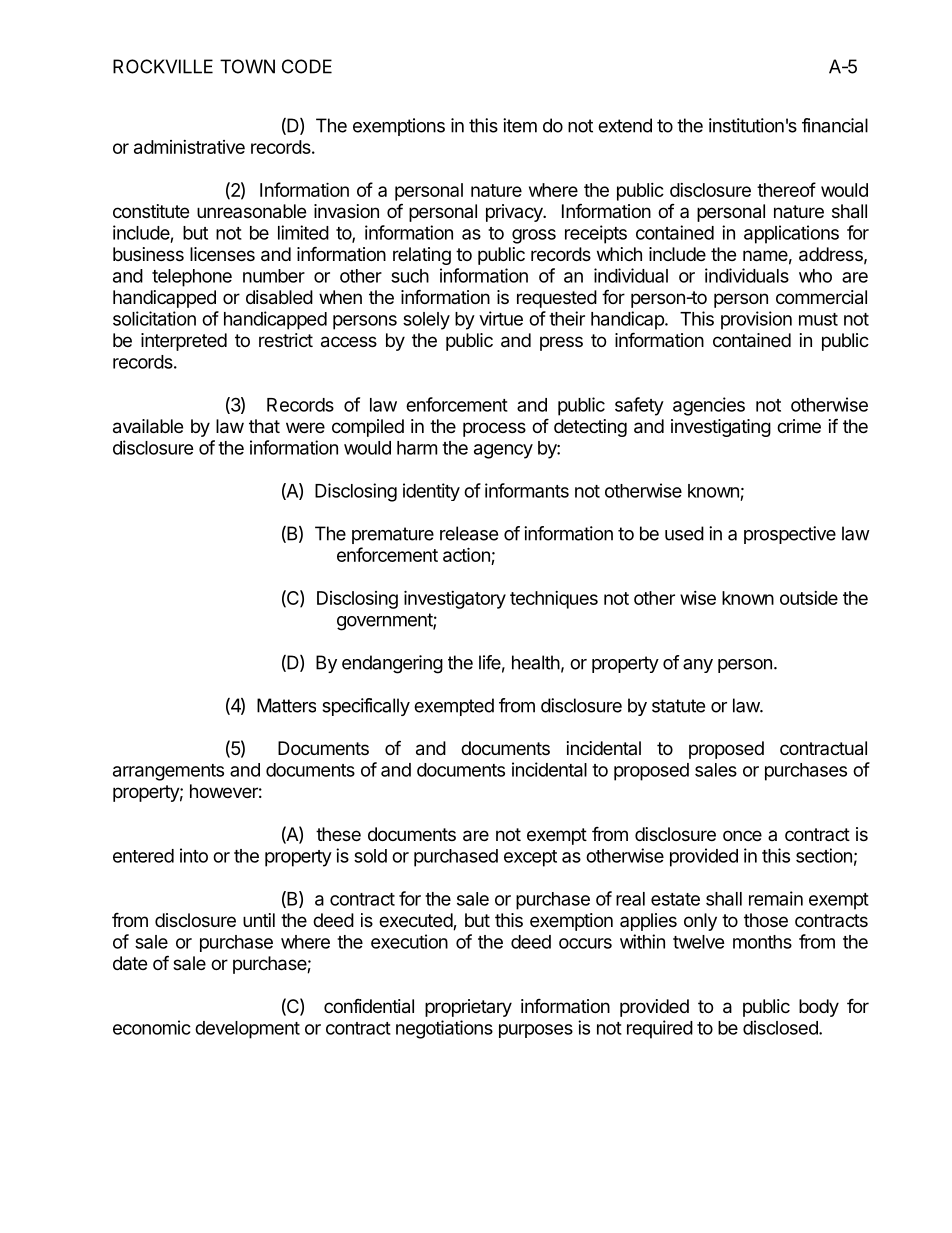  What do you see at coordinates (247, 66) in the screenshot?
I see `TOWN` at bounding box center [247, 66].
